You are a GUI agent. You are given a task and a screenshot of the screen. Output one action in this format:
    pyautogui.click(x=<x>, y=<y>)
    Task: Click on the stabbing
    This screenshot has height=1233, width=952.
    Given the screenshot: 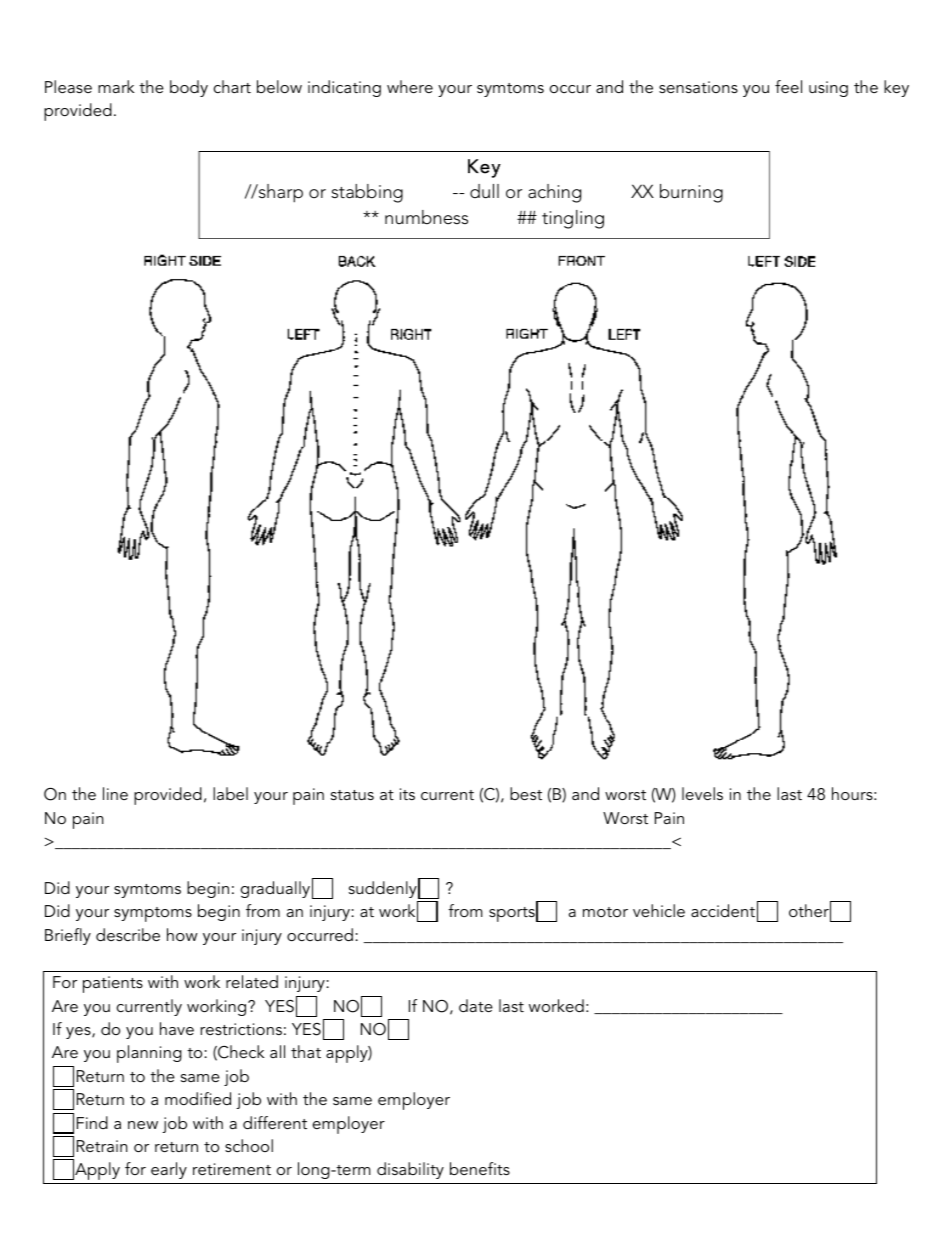 What is the action you would take?
    pyautogui.click(x=367, y=193)
